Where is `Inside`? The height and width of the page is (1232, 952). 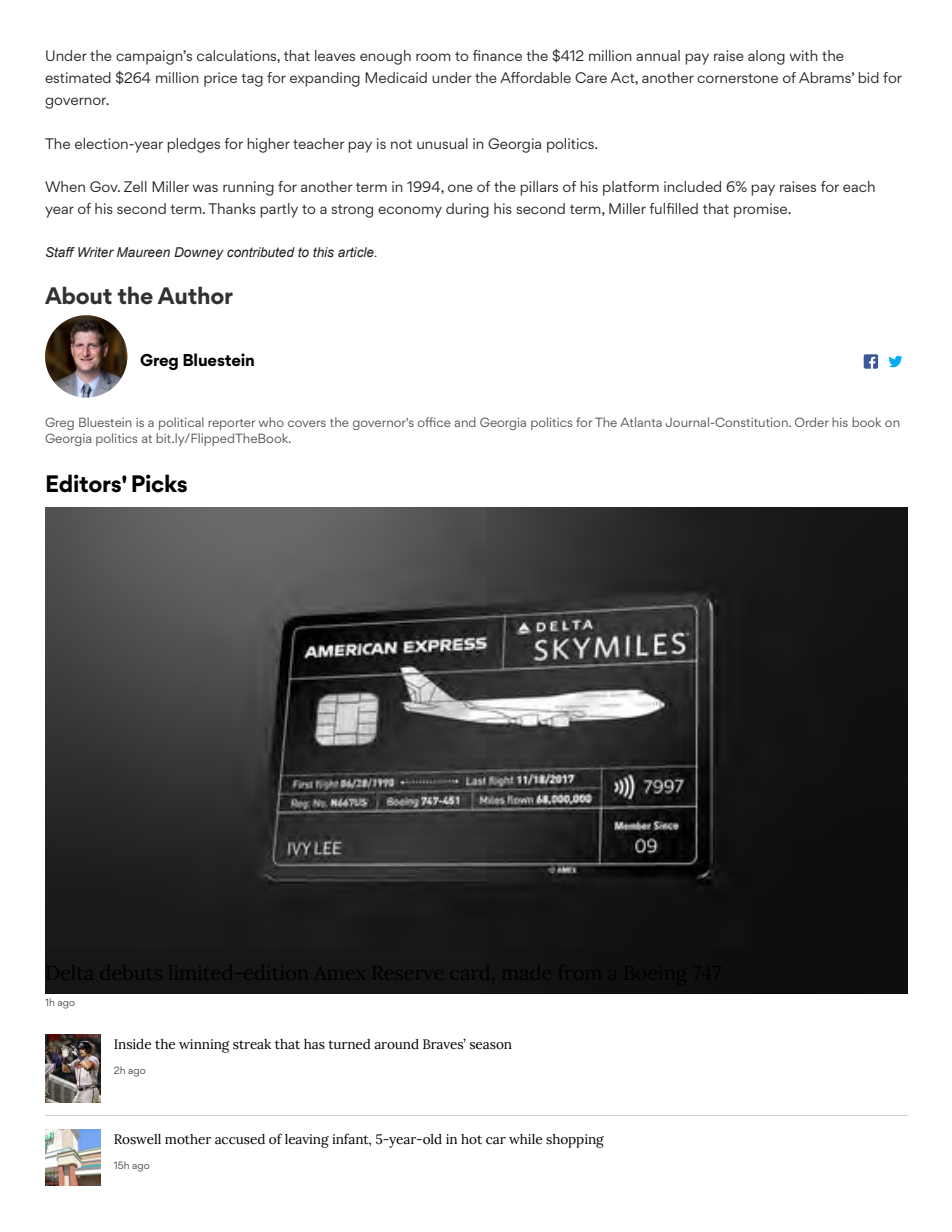 Inside is located at coordinates (132, 1044).
